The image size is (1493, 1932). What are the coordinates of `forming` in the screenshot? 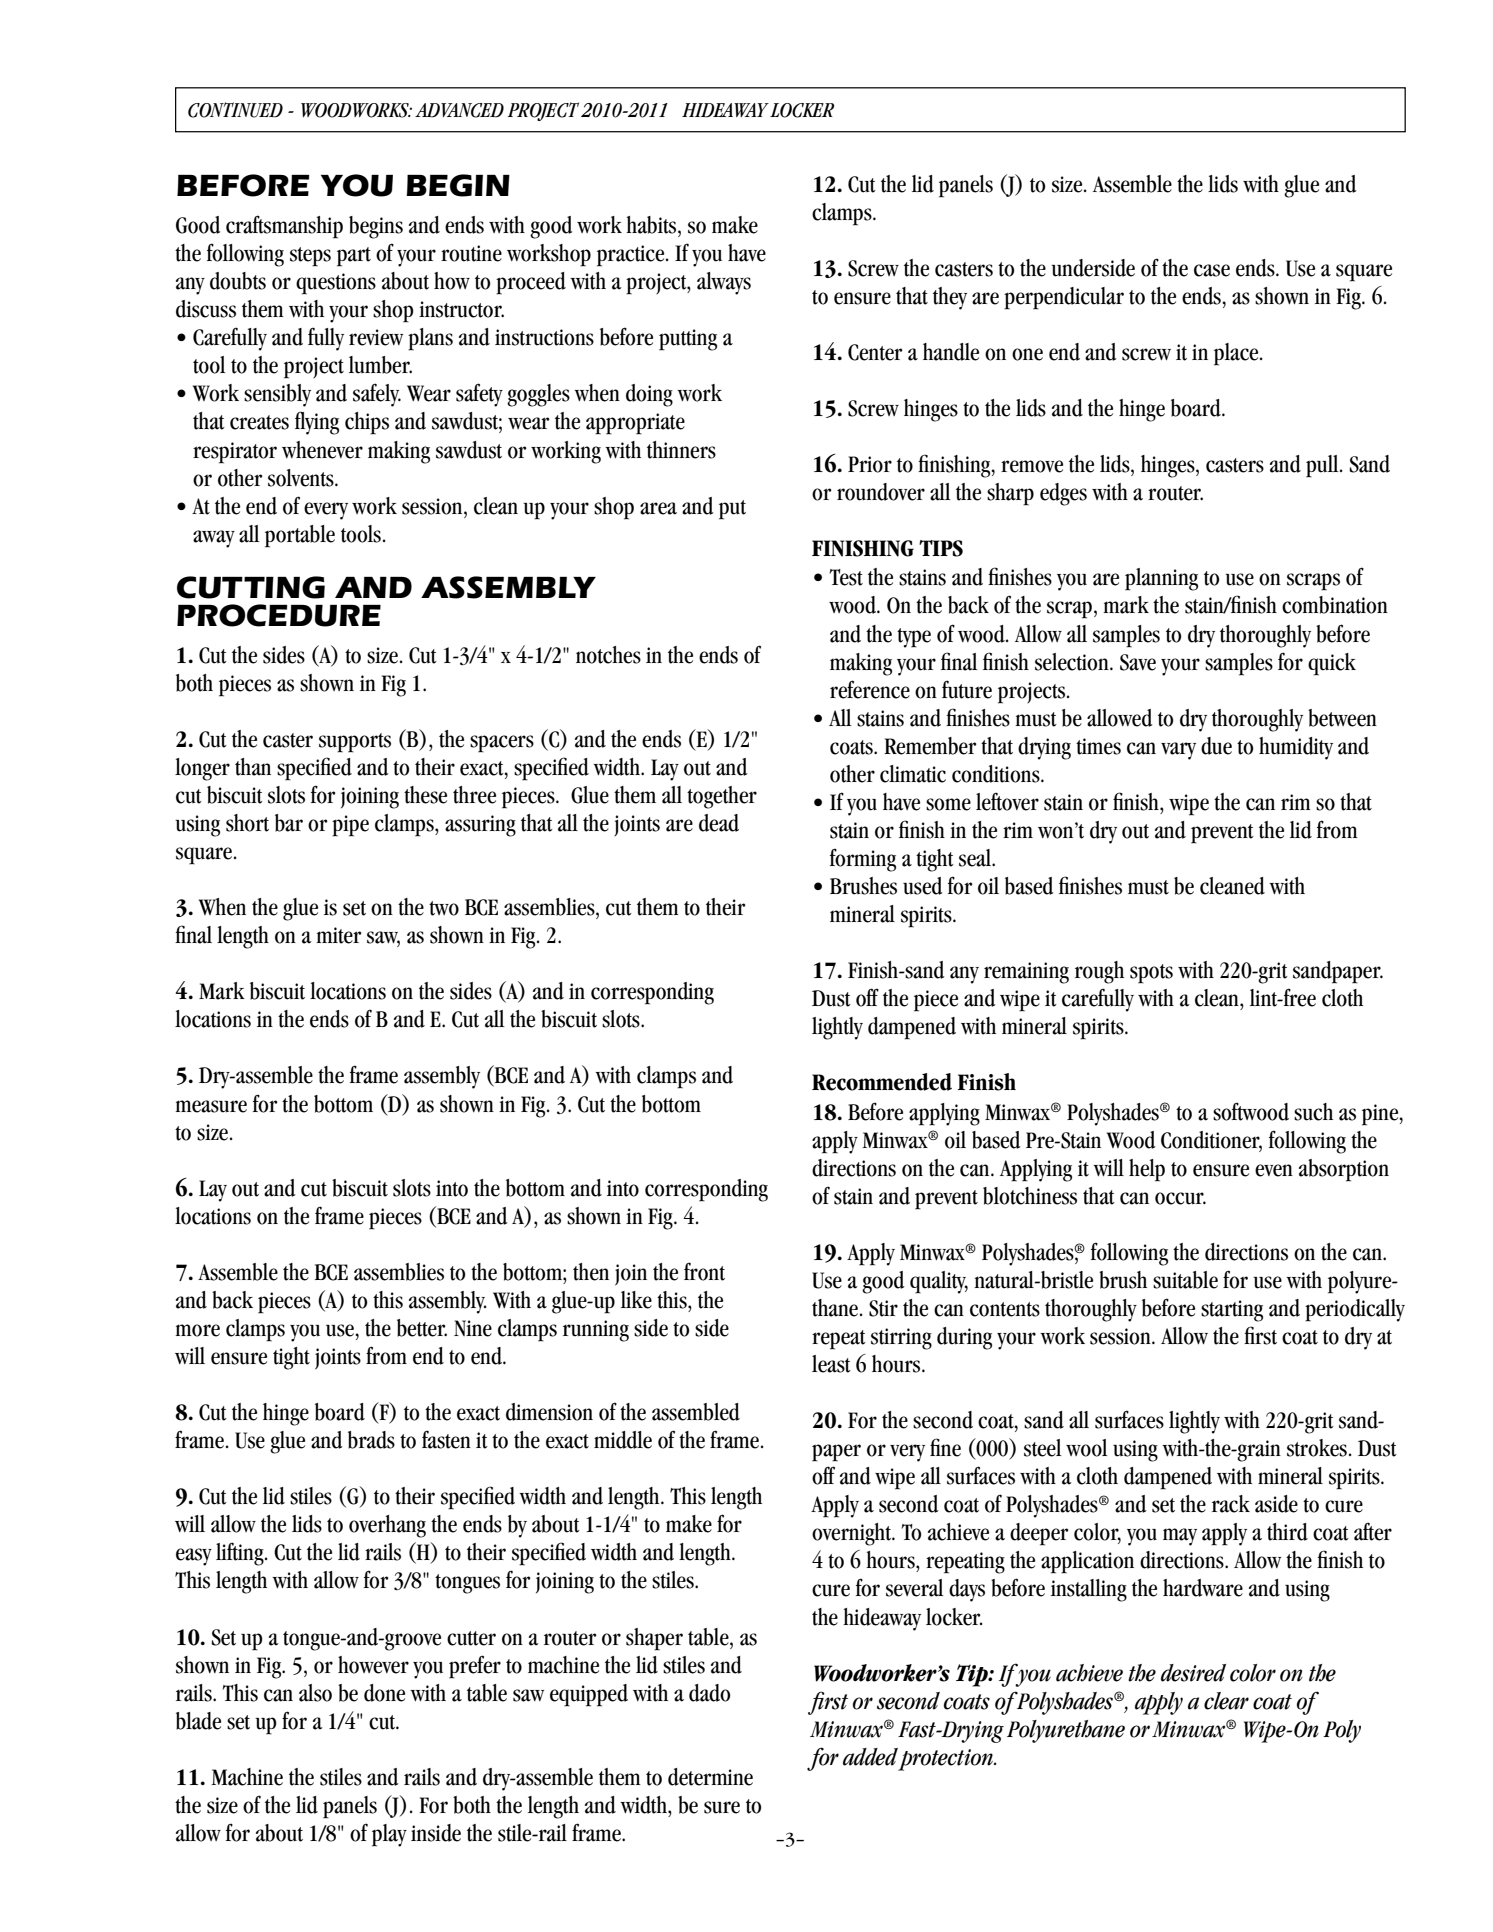 It's located at (863, 860).
